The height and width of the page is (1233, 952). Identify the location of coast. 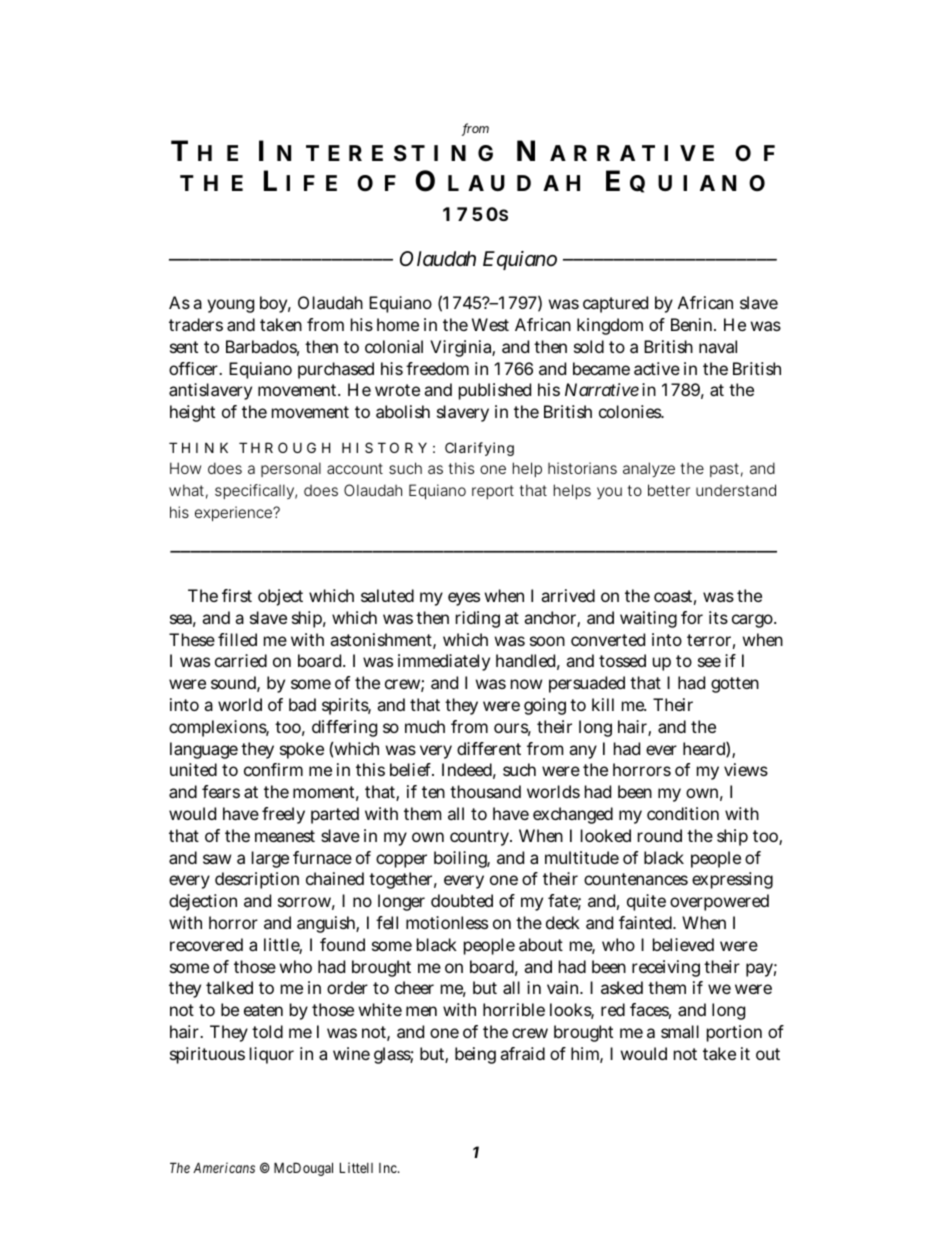
(675, 597).
